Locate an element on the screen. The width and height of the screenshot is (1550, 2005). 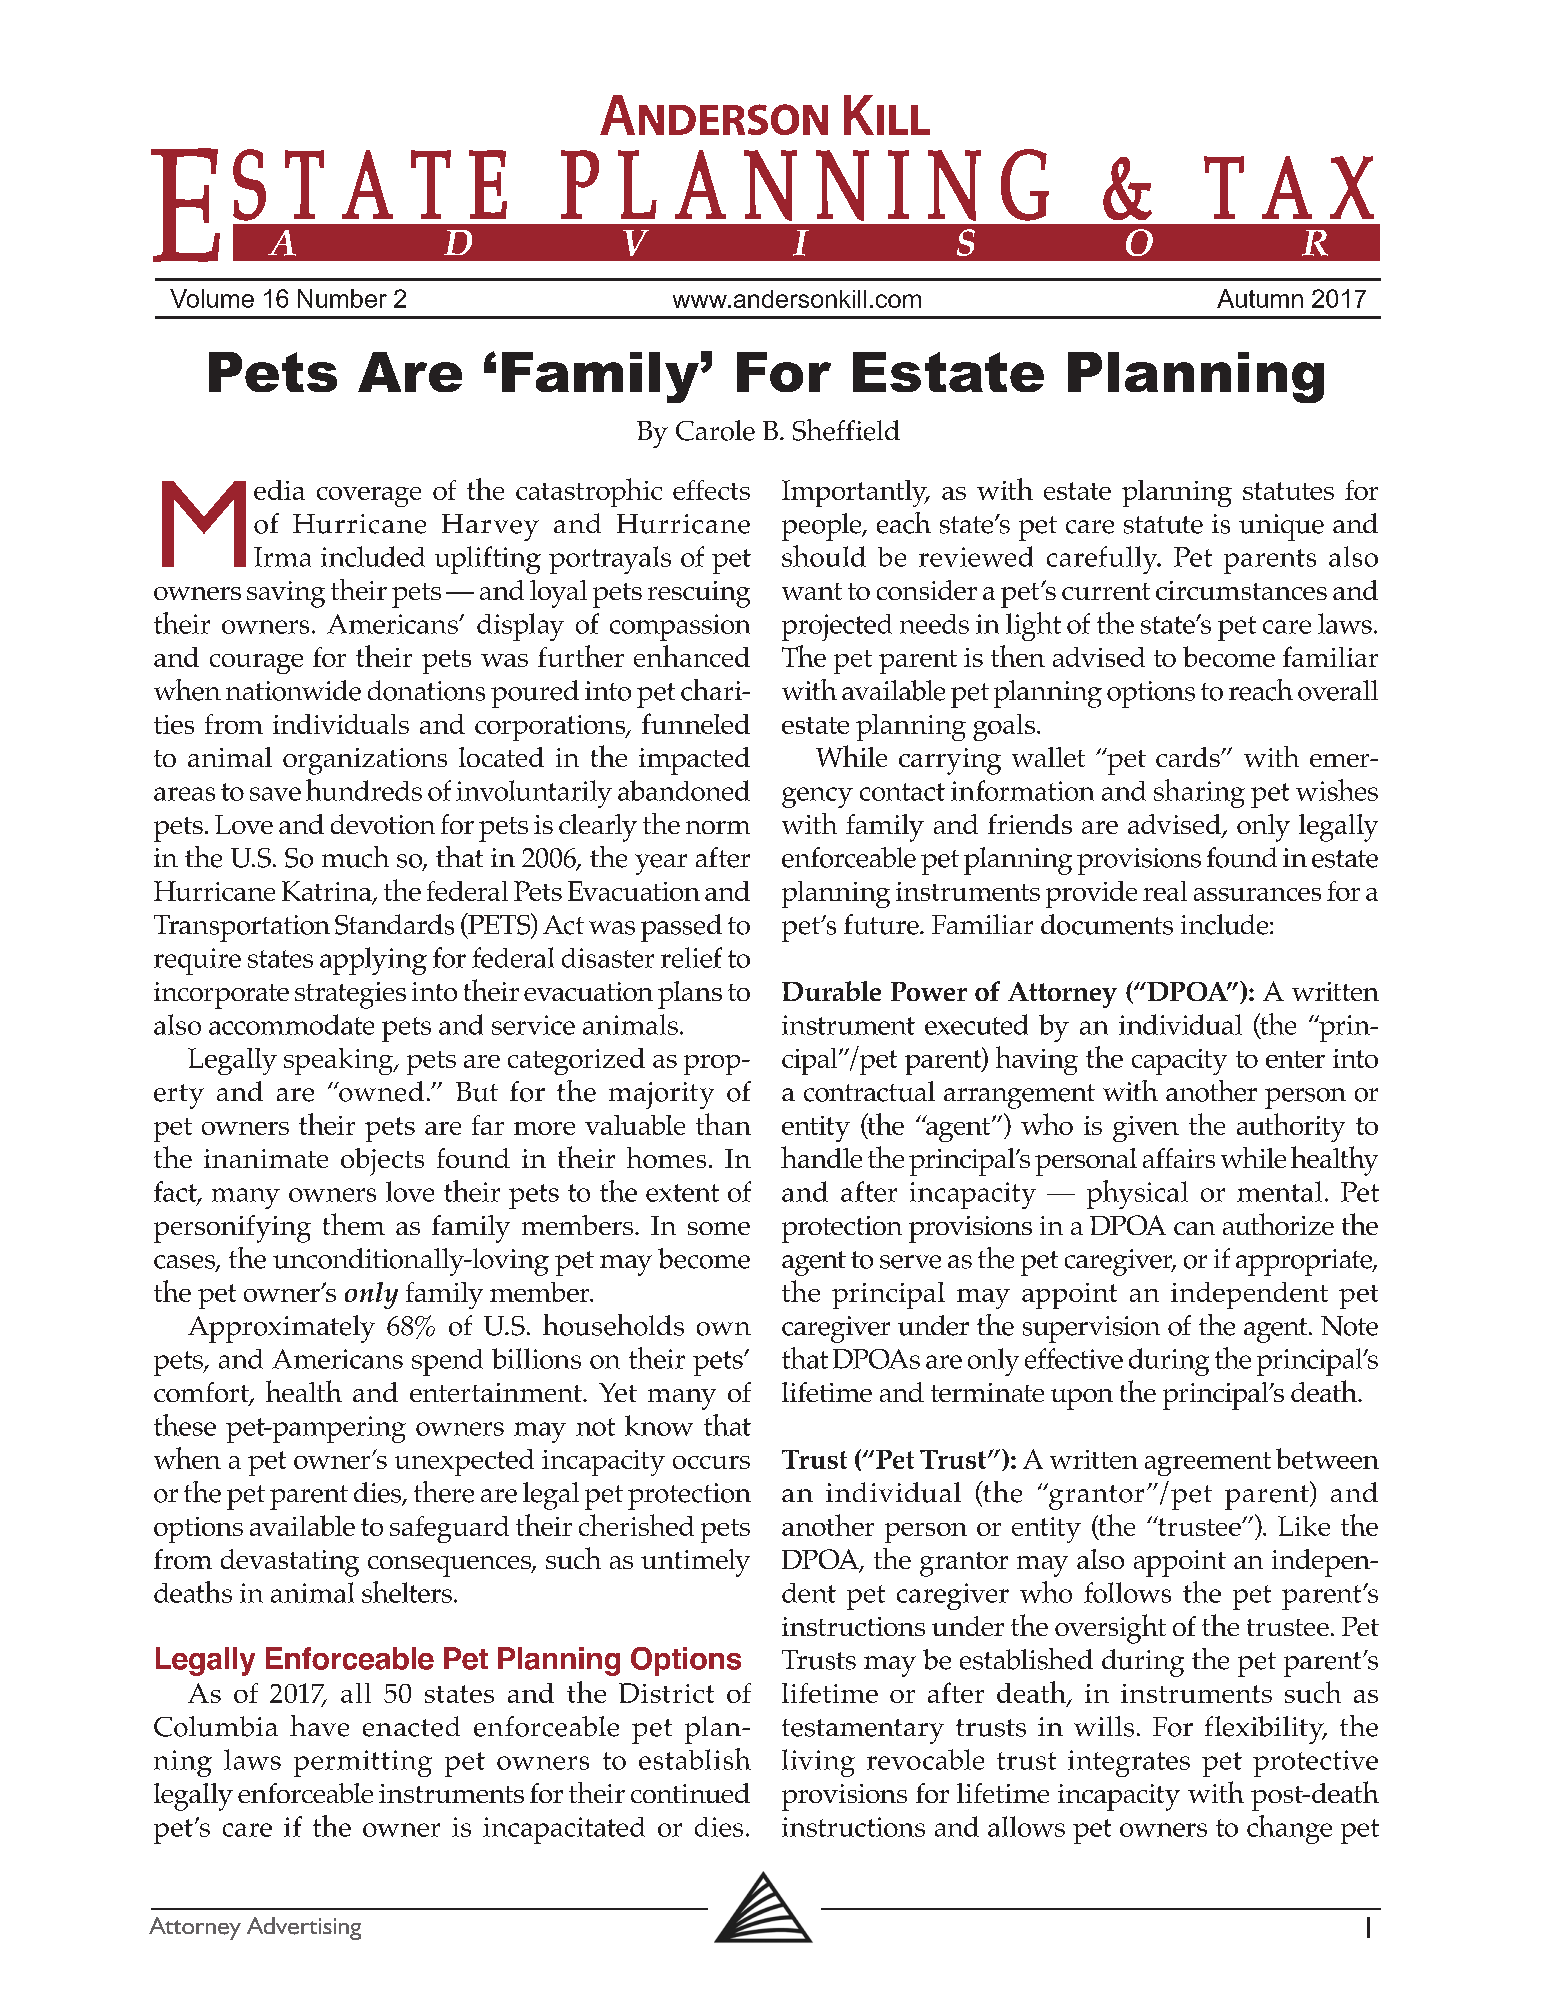
continued is located at coordinates (690, 1793).
